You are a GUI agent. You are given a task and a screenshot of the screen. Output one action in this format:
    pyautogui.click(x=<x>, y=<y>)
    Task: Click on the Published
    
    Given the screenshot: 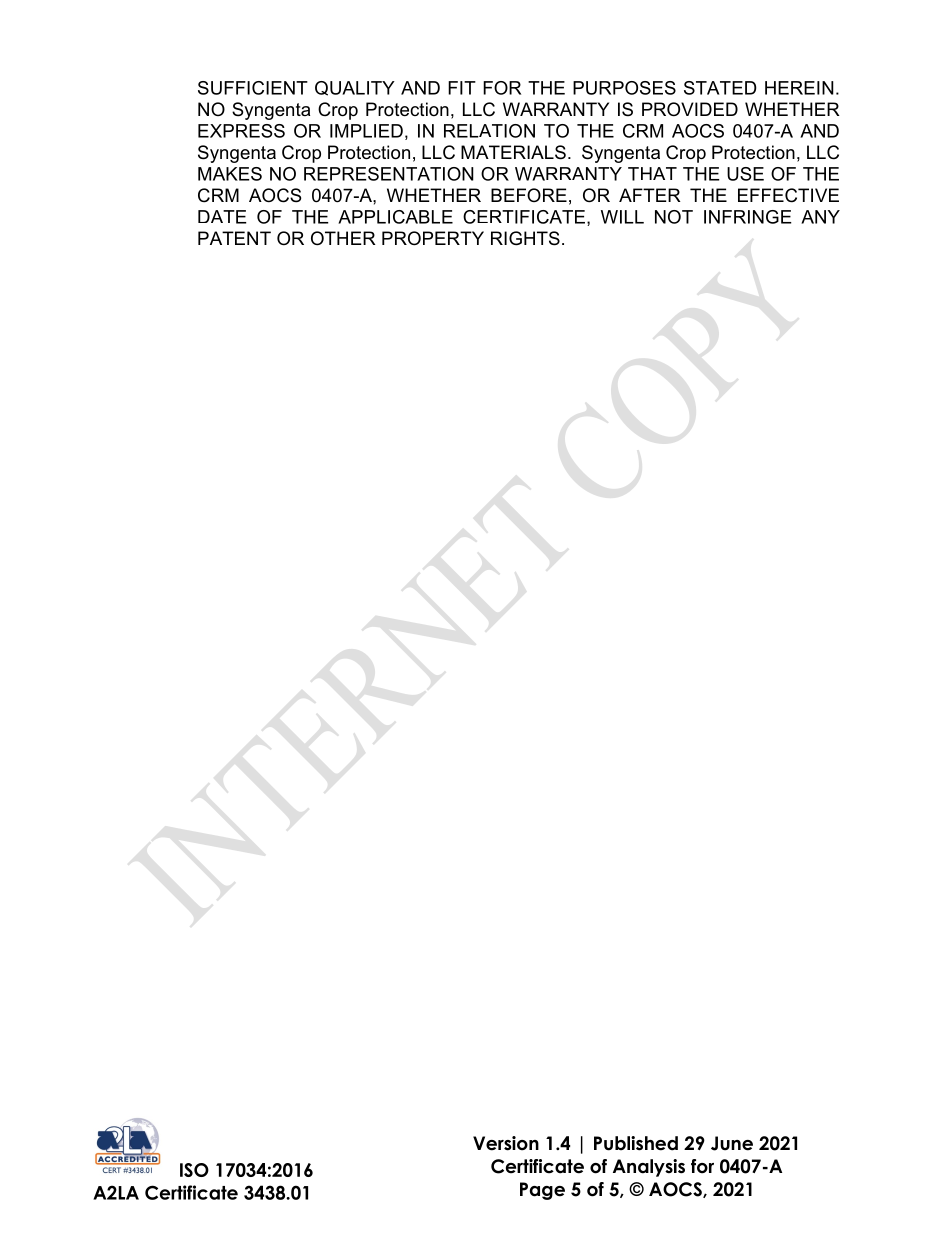 What is the action you would take?
    pyautogui.click(x=636, y=1143)
